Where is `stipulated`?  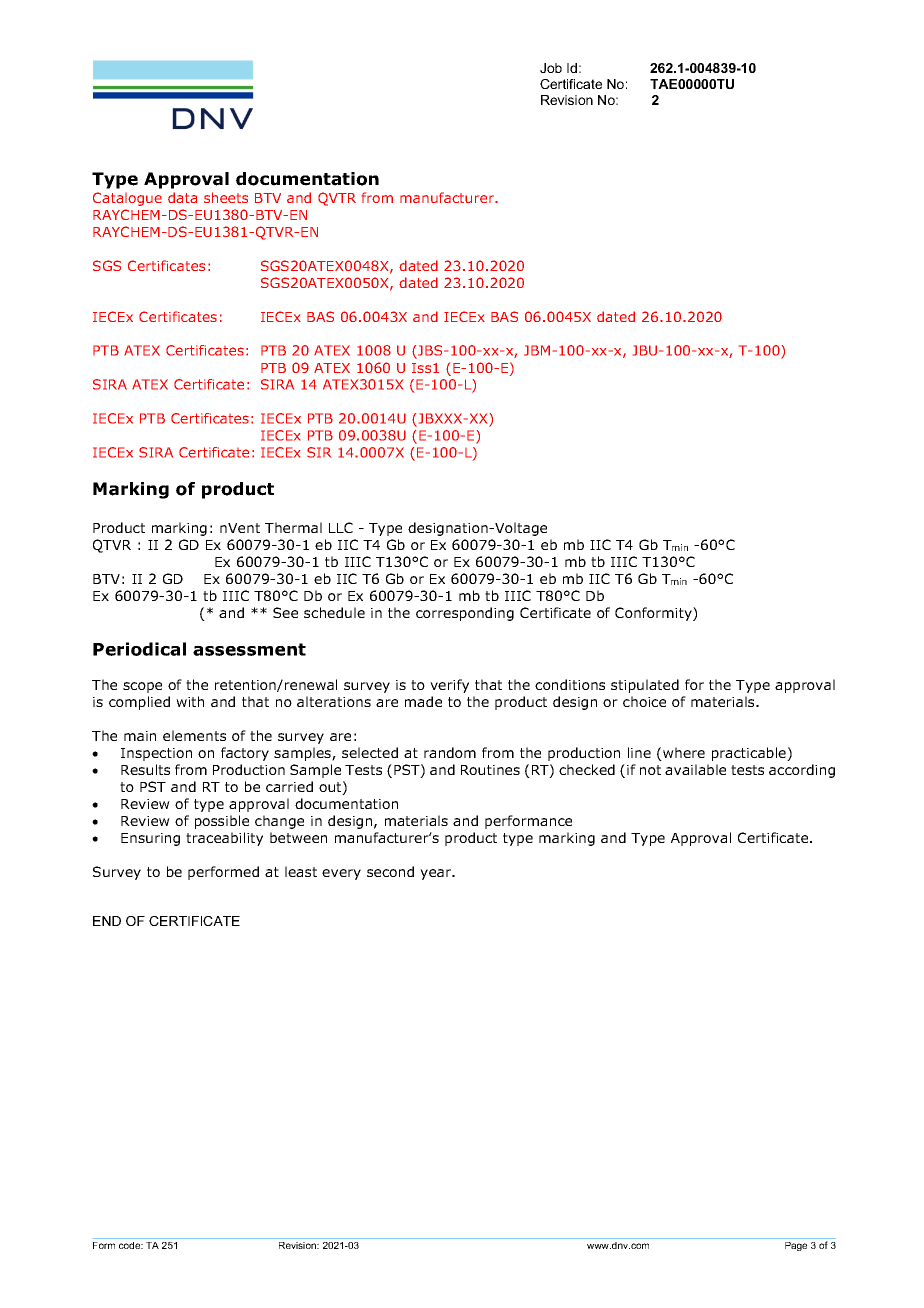 stipulated is located at coordinates (645, 686).
